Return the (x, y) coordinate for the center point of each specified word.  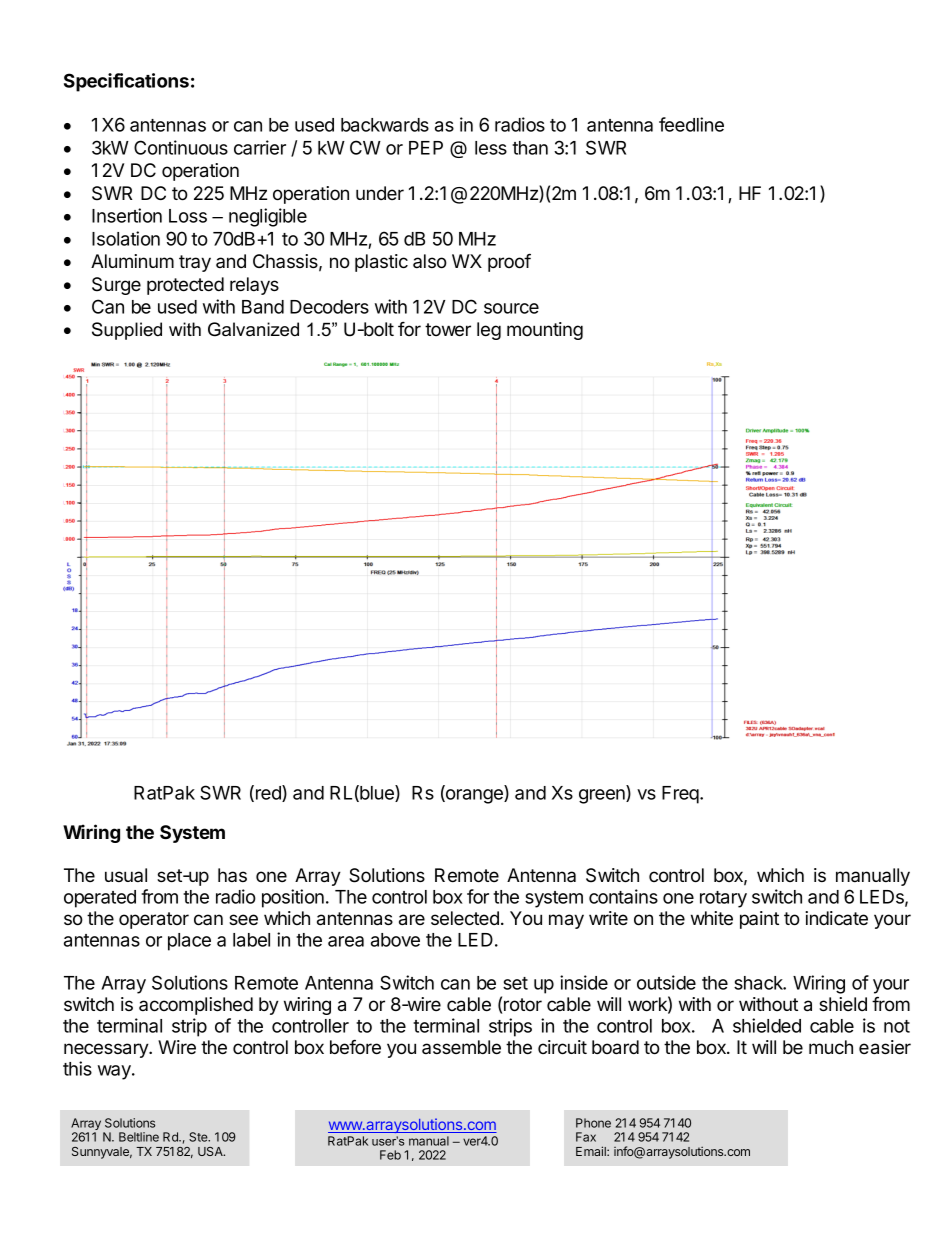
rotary (723, 899)
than (530, 148)
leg (489, 331)
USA (211, 1151)
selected (465, 918)
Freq (681, 795)
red (269, 793)
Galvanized (253, 329)
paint (759, 920)
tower (448, 329)
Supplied (127, 331)
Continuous (181, 147)
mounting (545, 331)
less (491, 148)
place (189, 942)
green (603, 796)
